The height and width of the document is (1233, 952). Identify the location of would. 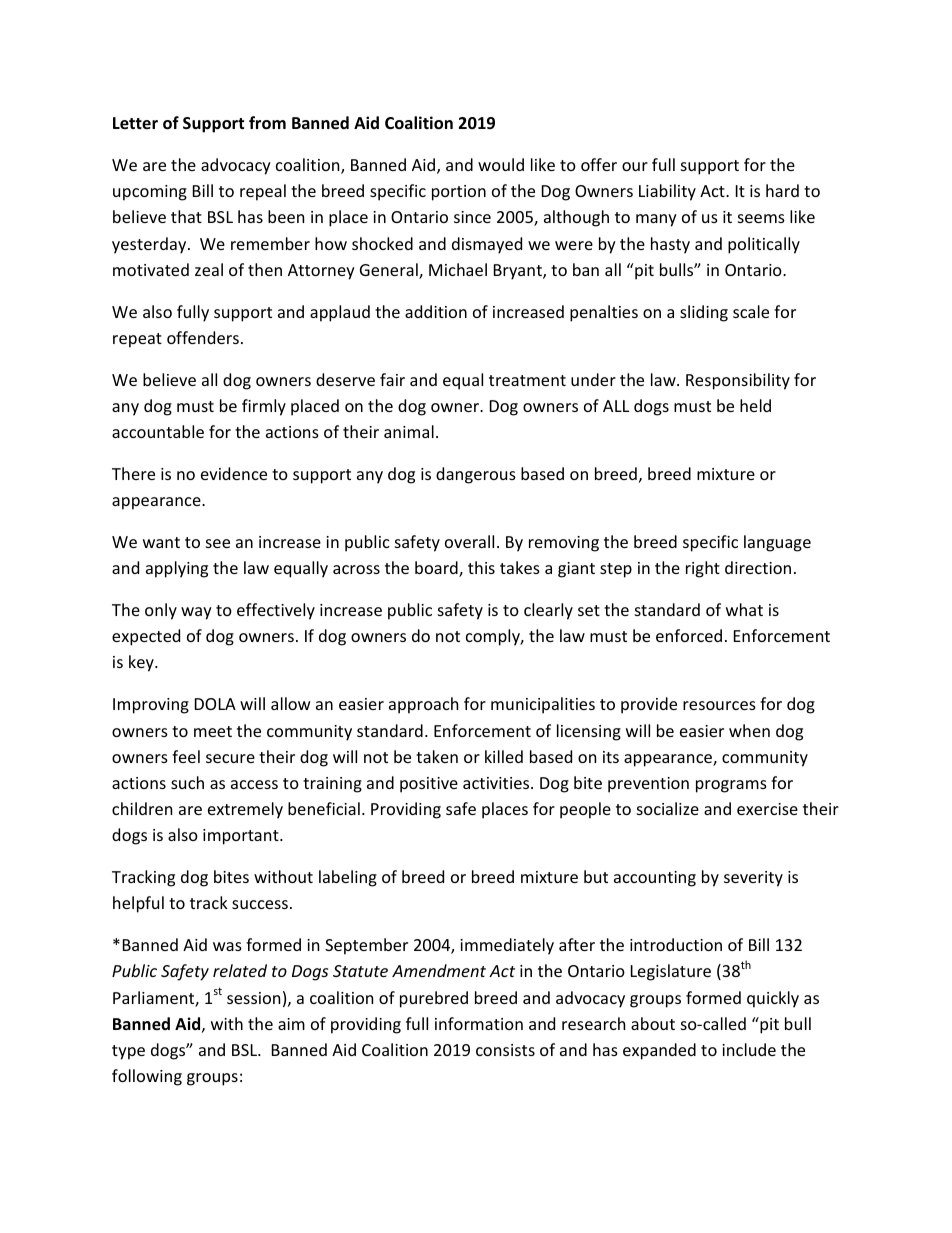
(501, 164).
